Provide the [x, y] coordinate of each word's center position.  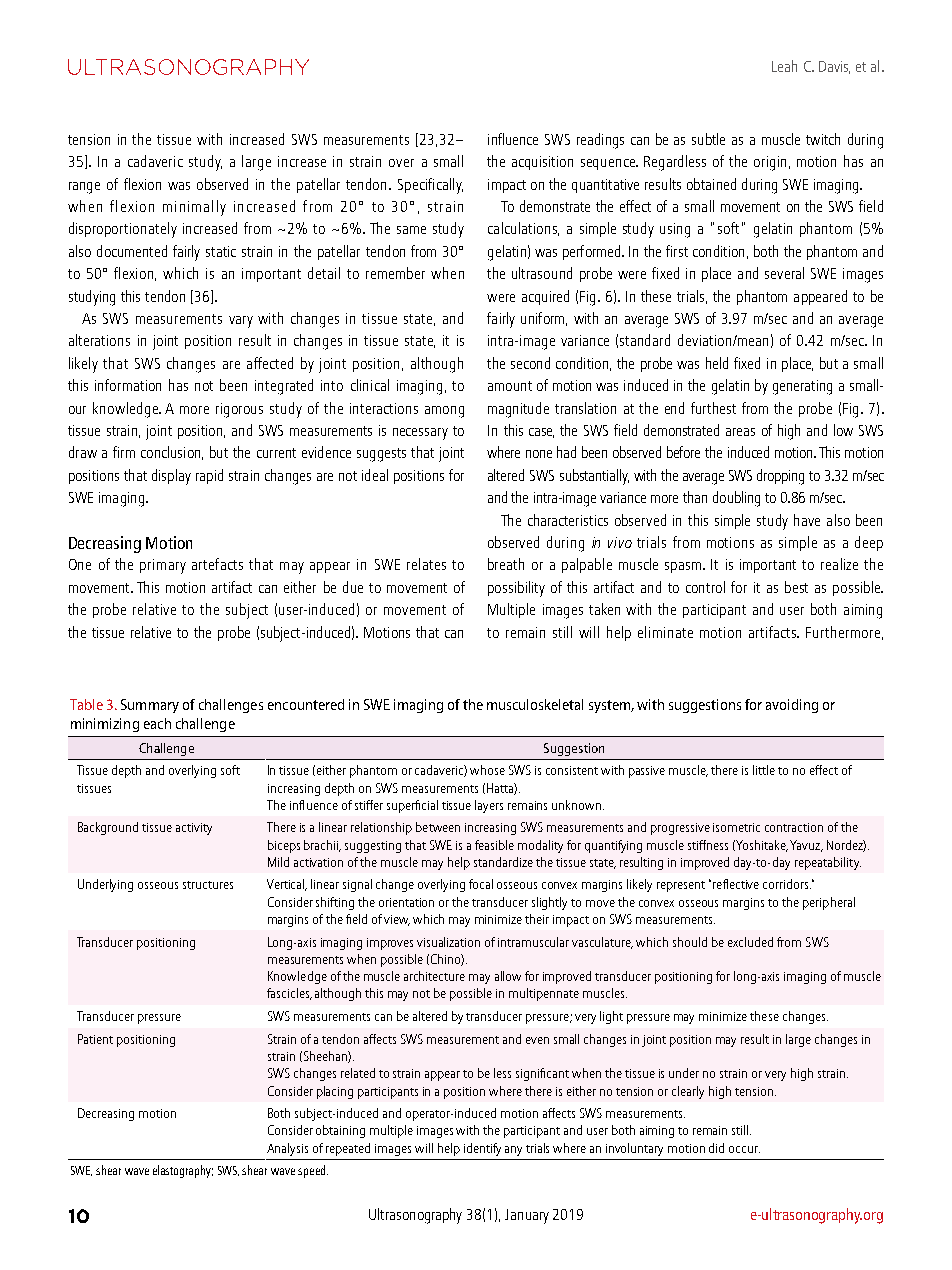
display [171, 477]
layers [489, 806]
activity [194, 829]
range [84, 188]
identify [482, 1149]
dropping [780, 477]
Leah [784, 66]
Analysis [287, 1149]
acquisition [542, 163]
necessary [420, 434]
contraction [794, 827]
